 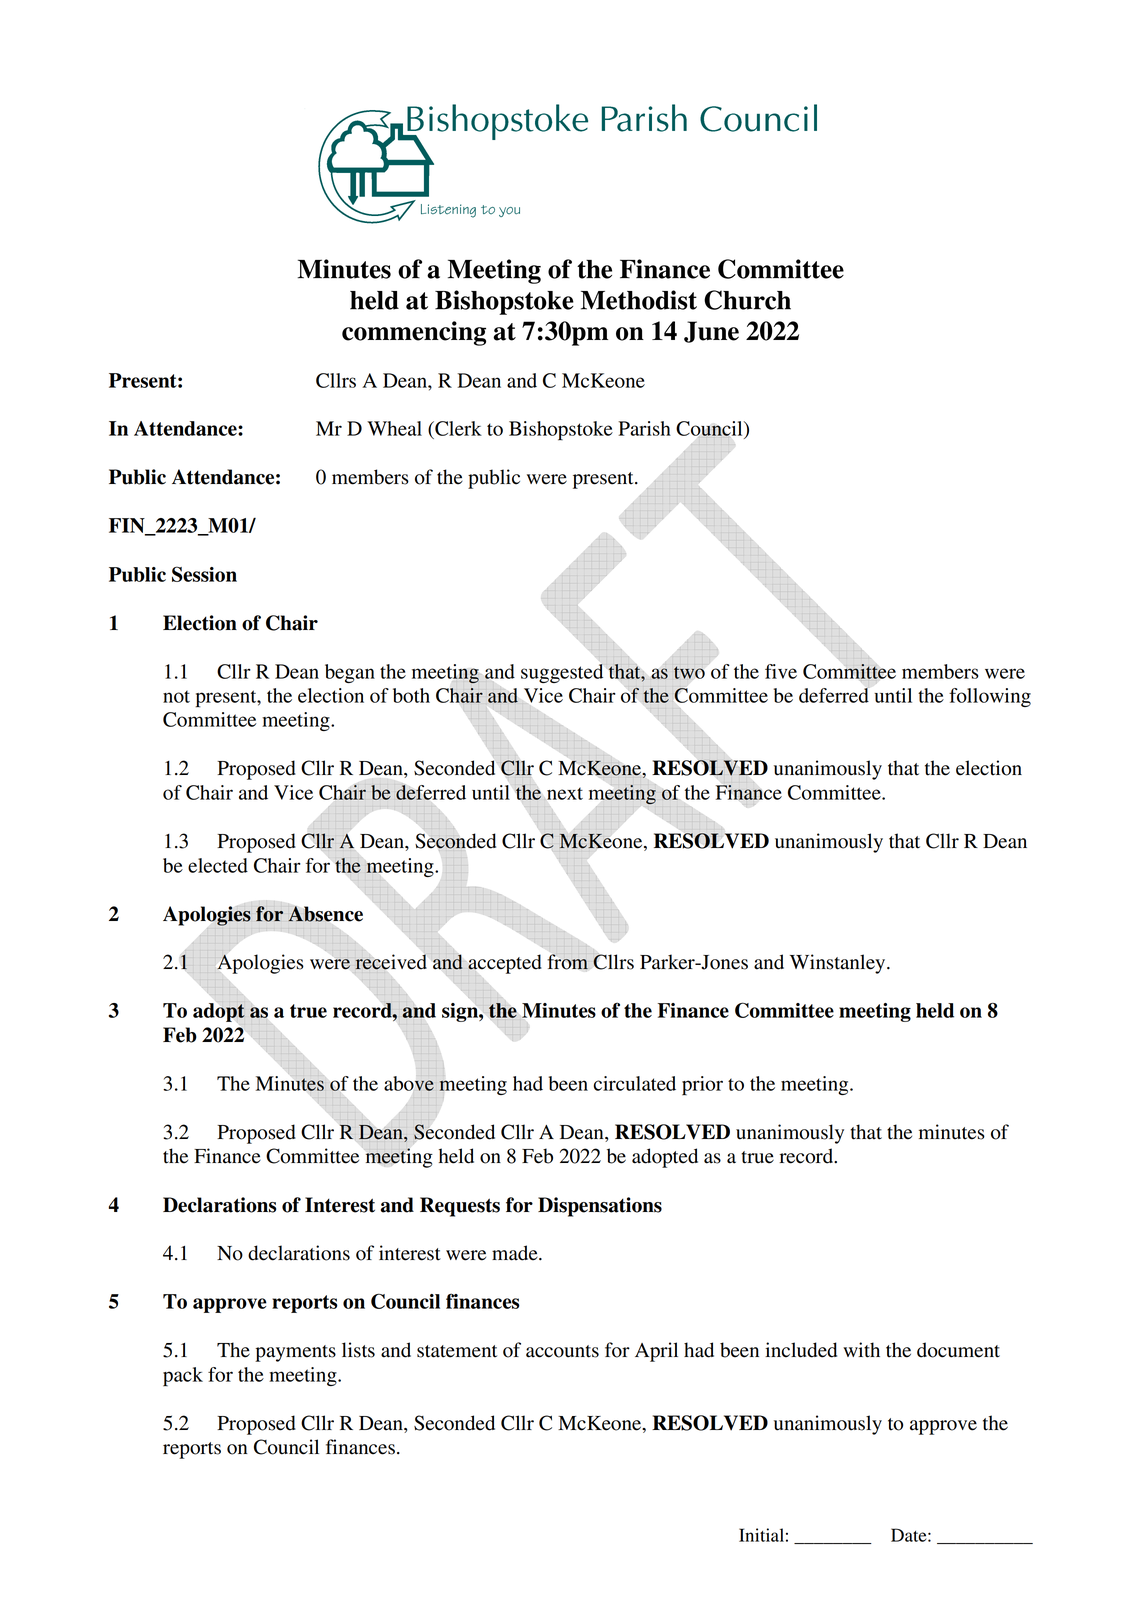 What do you see at coordinates (564, 793) in the page?
I see `next` at bounding box center [564, 793].
